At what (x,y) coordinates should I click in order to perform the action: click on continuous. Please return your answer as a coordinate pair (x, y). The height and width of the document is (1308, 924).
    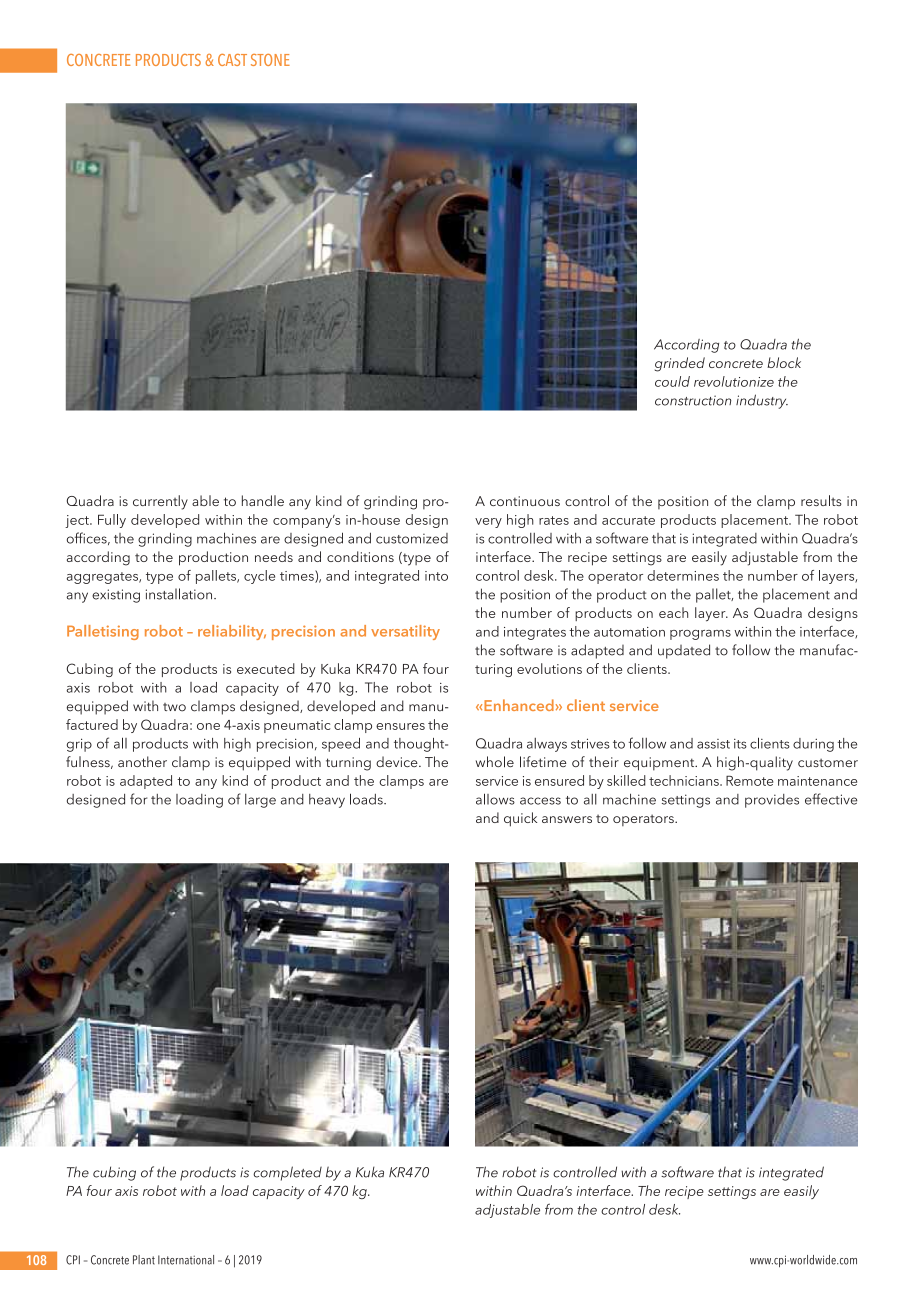
    Looking at the image, I should click on (525, 501).
